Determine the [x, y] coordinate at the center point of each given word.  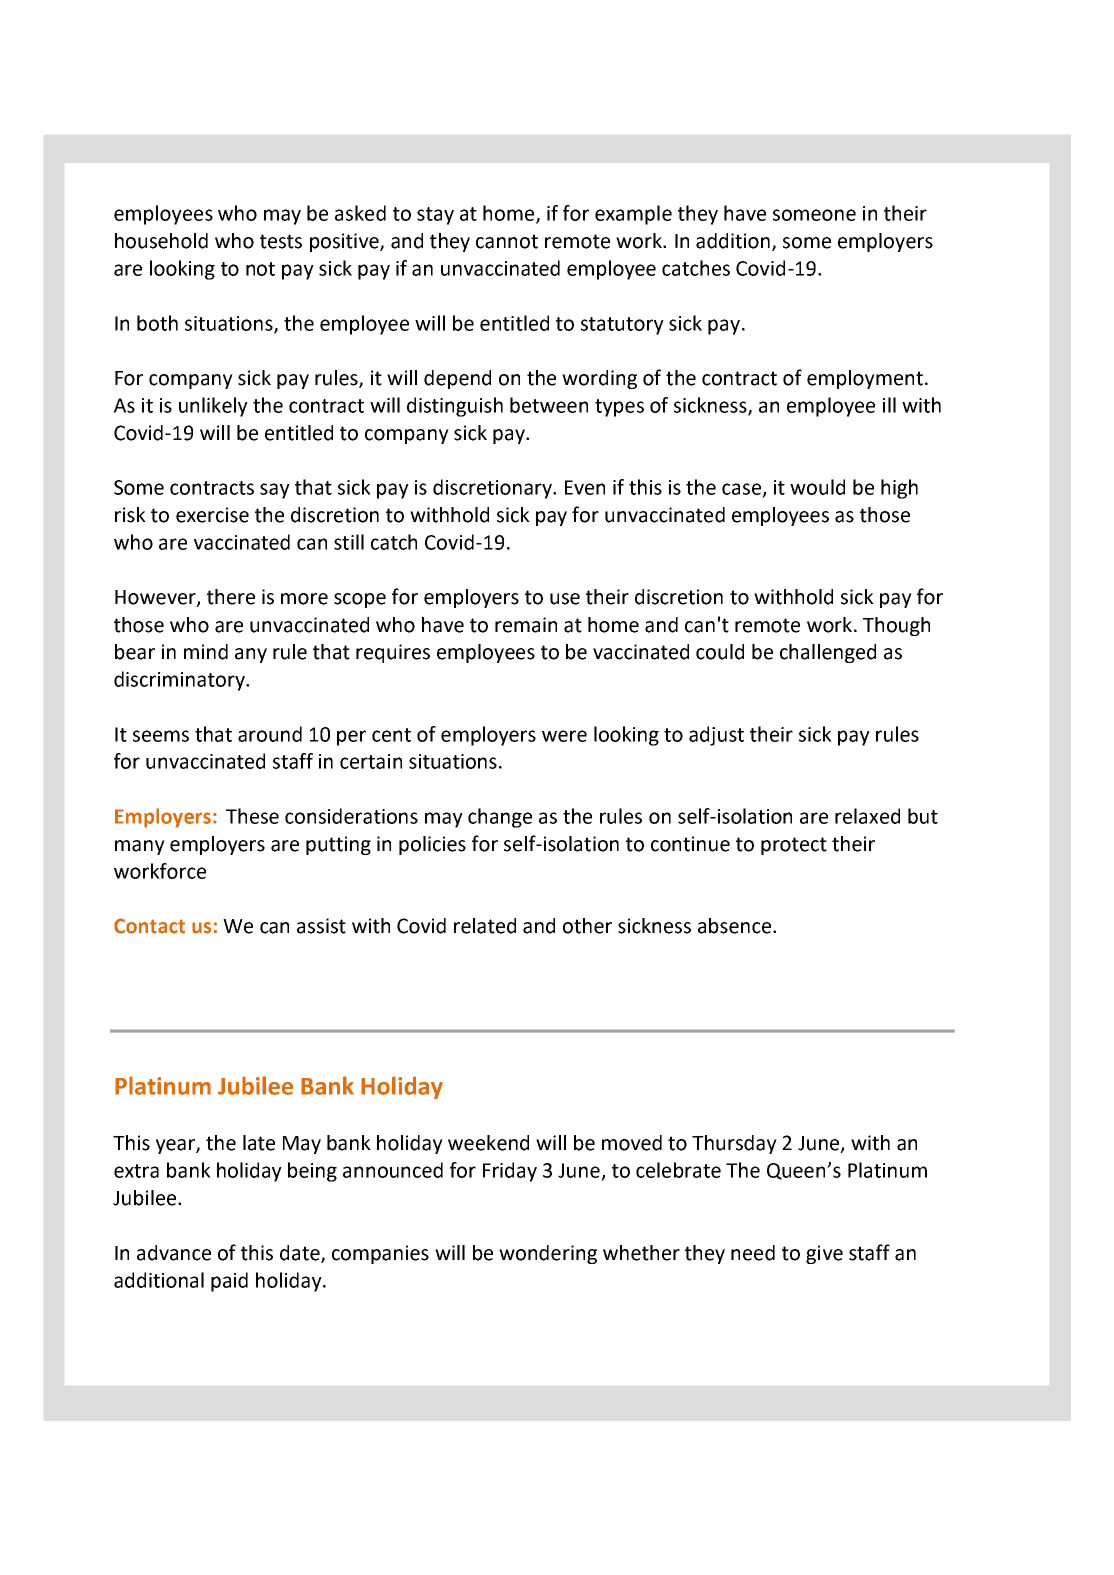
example [633, 215]
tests [281, 241]
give [824, 1254]
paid [229, 1282]
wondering [548, 1254]
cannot [507, 241]
